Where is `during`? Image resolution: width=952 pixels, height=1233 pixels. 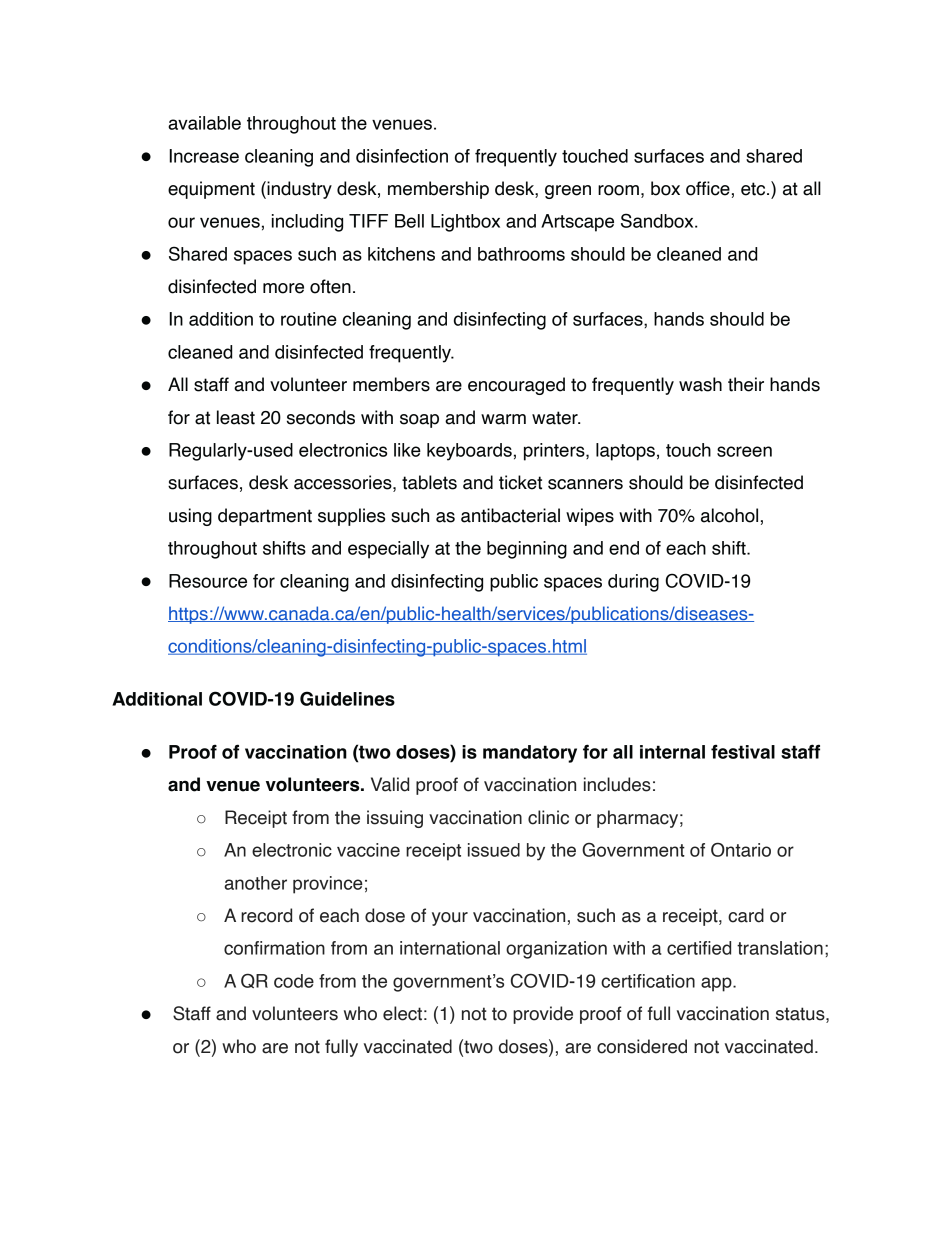 during is located at coordinates (633, 583).
